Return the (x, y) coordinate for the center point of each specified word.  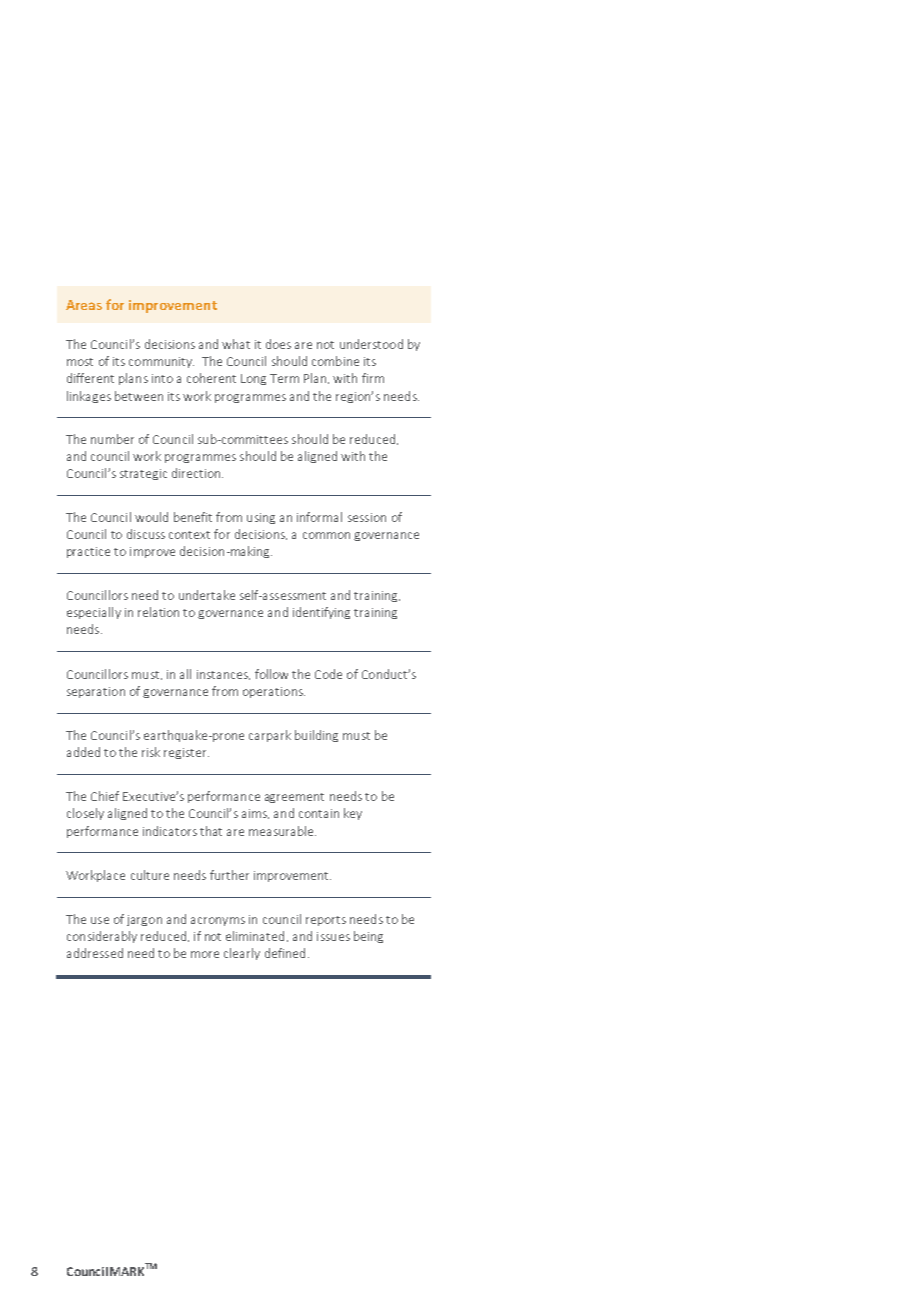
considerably (102, 937)
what (236, 344)
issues (333, 936)
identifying (321, 613)
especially (94, 613)
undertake (207, 595)
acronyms (218, 921)
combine (335, 361)
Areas (84, 305)
